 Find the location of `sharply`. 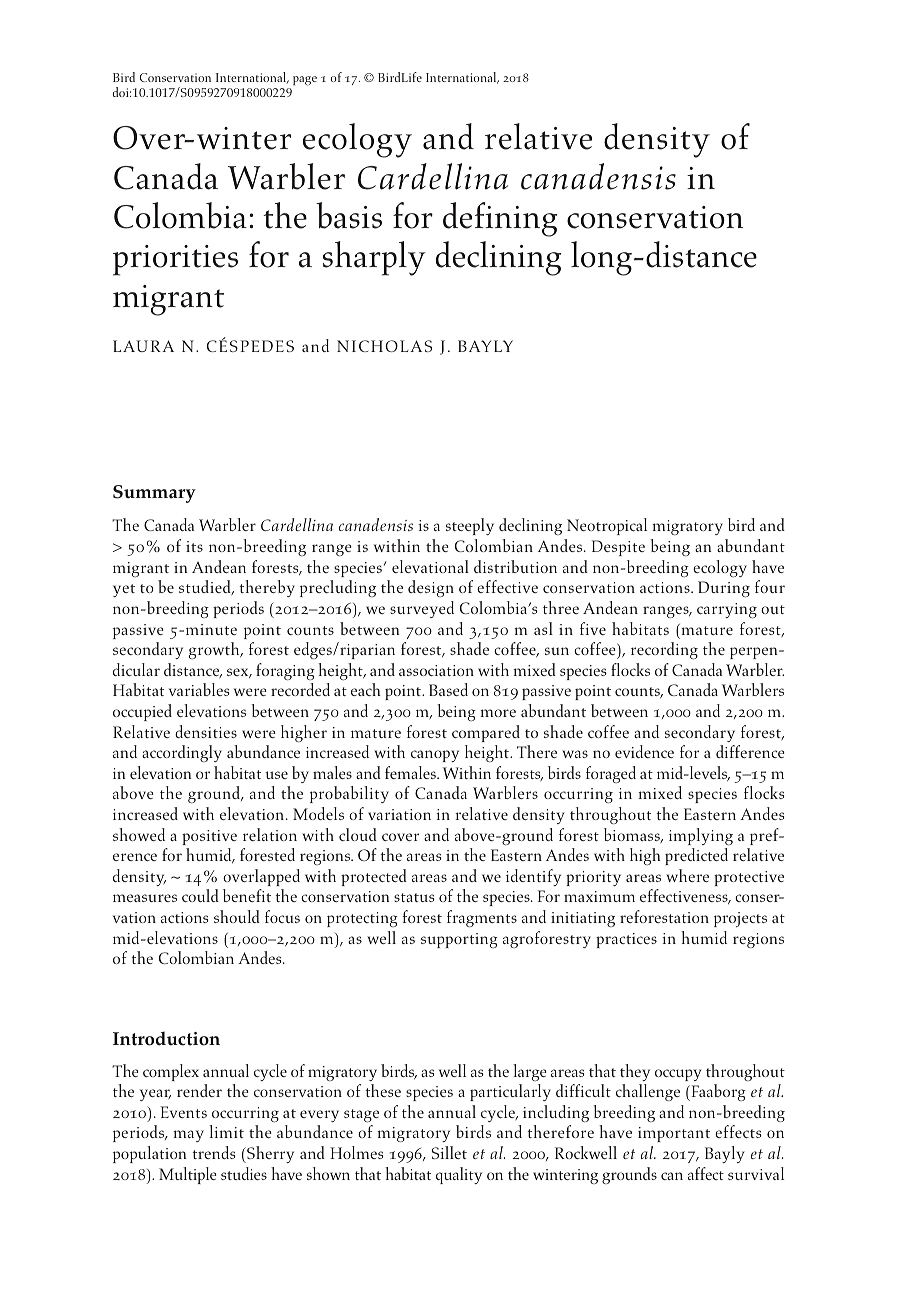

sharply is located at coordinates (374, 258).
